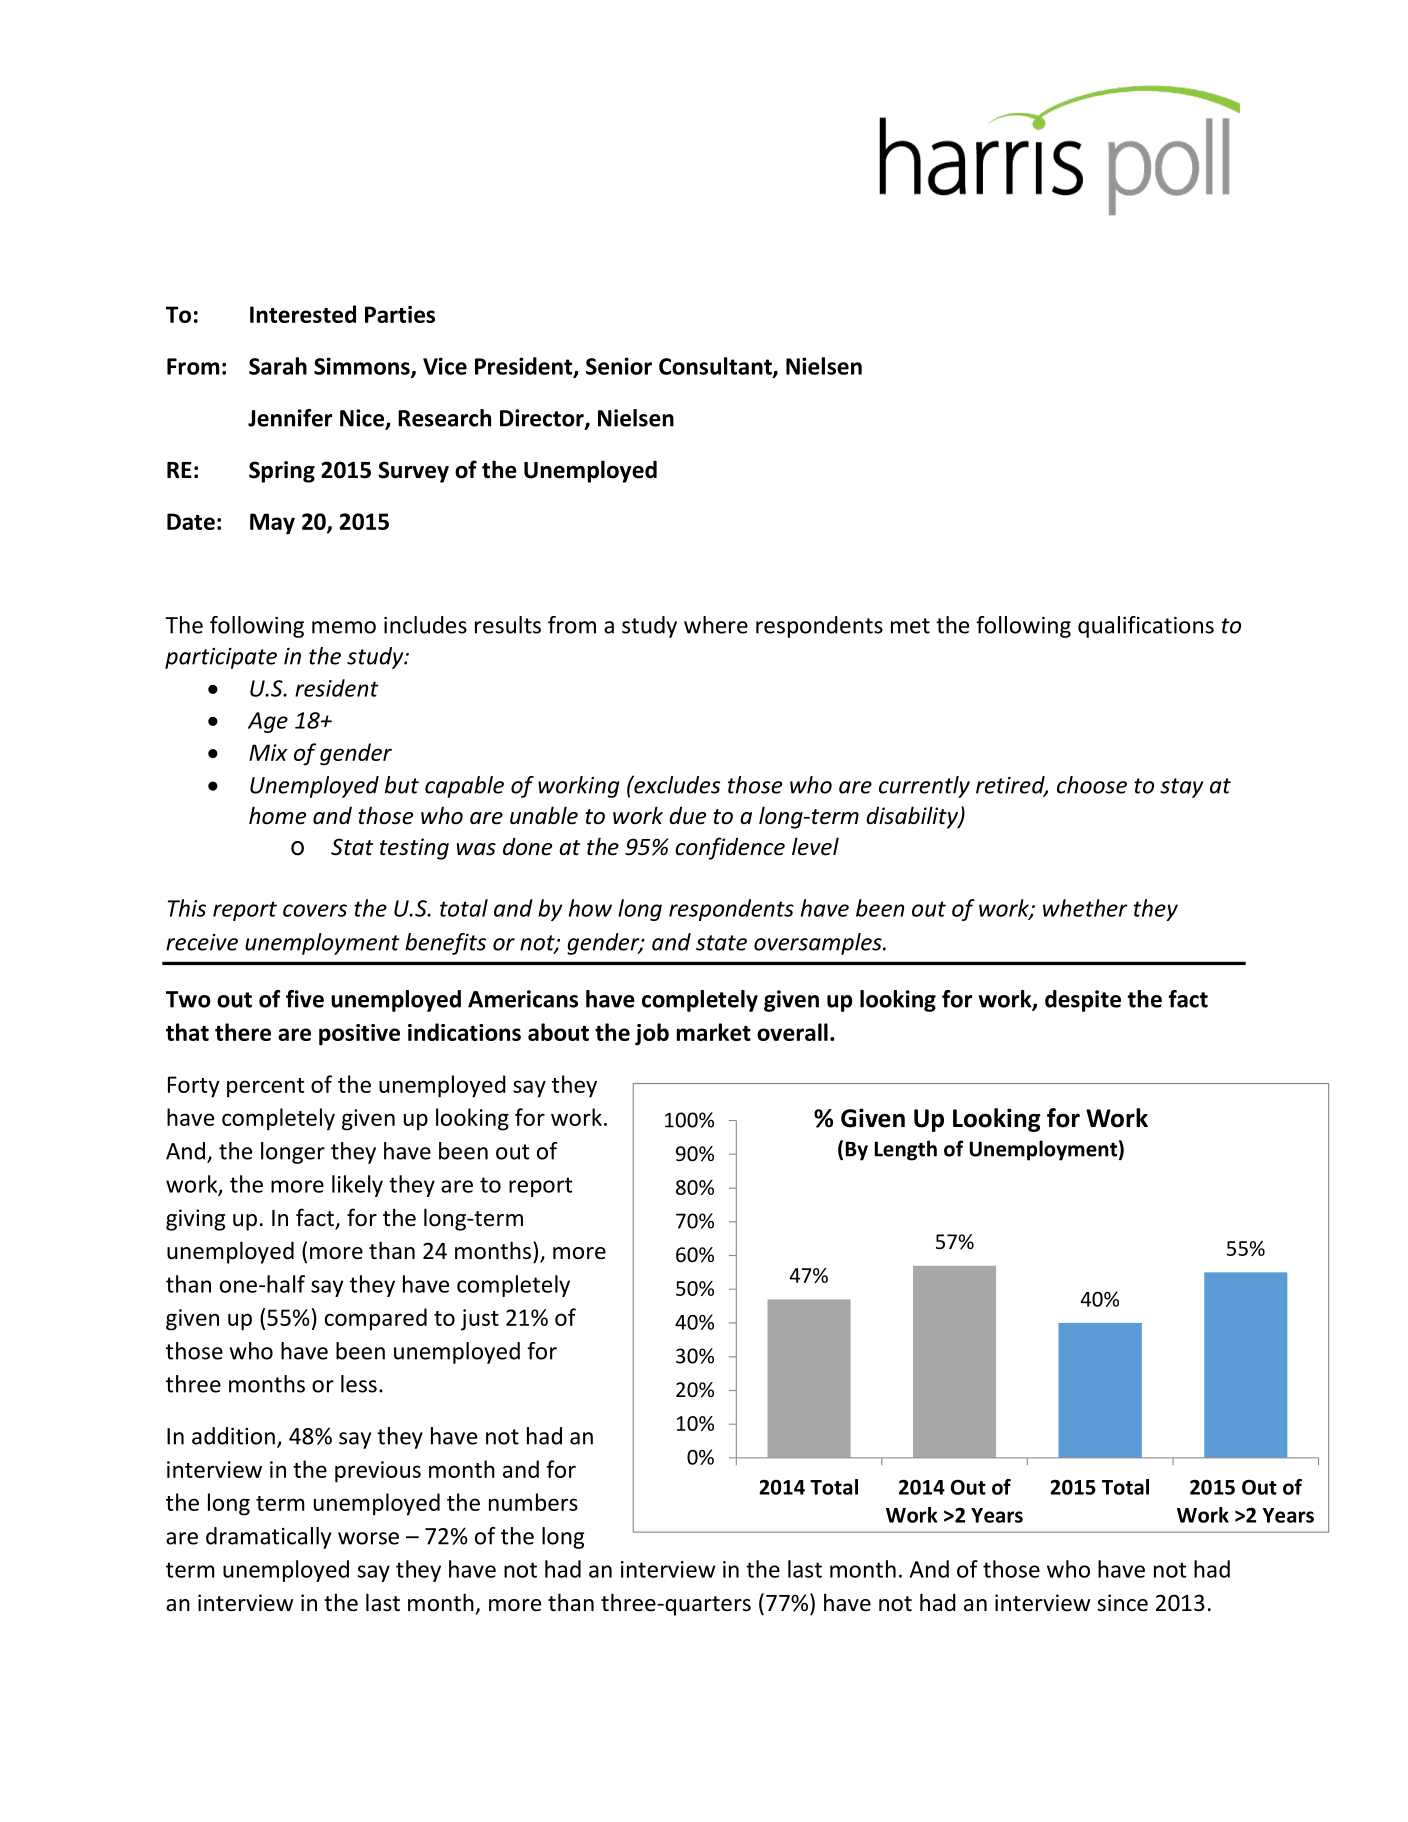 The height and width of the page is (1822, 1408). What do you see at coordinates (1146, 627) in the page?
I see `qualifications` at bounding box center [1146, 627].
